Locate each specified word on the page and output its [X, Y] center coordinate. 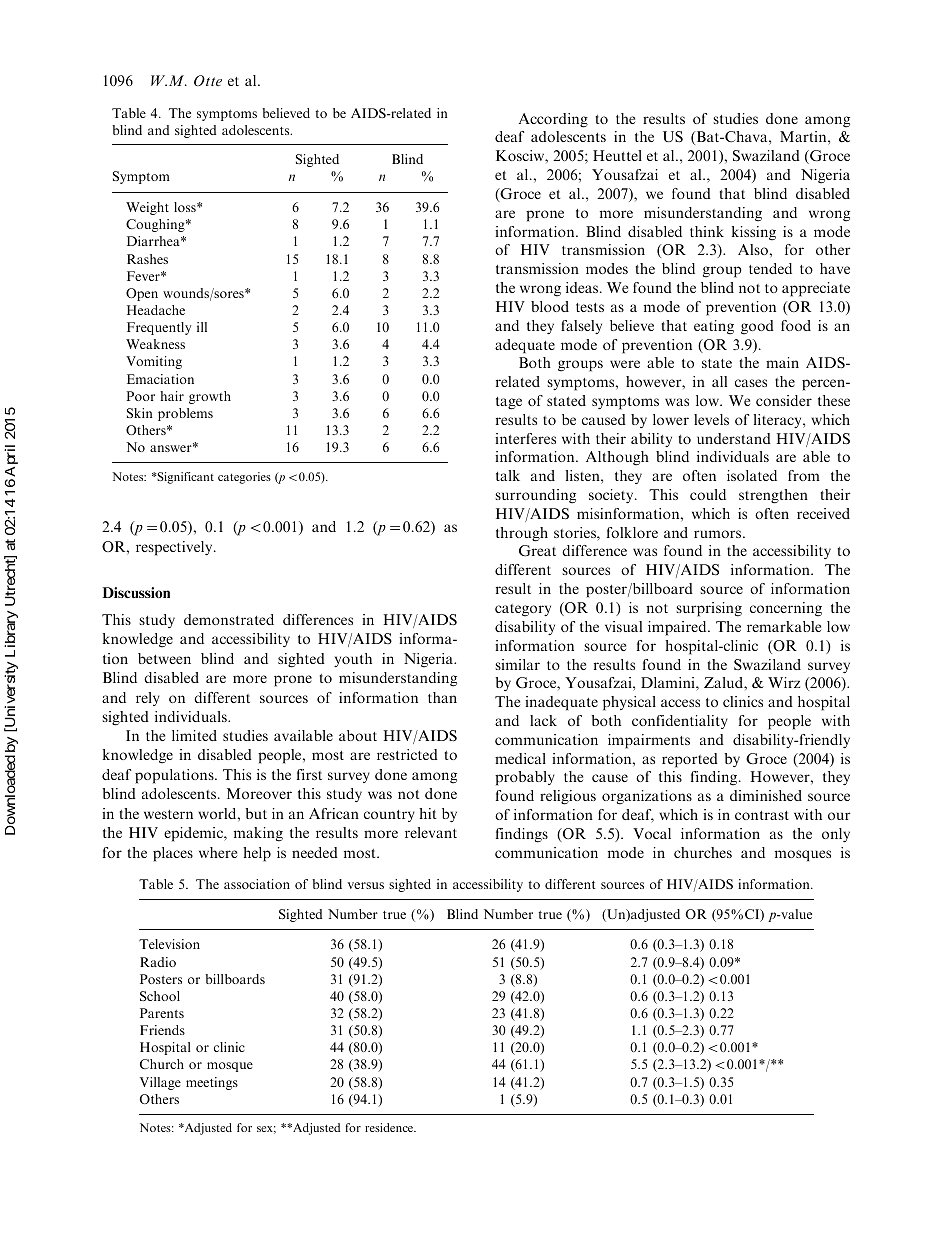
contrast [762, 815]
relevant [431, 832]
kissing [754, 233]
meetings [212, 1083]
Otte [208, 80]
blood [550, 306]
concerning [786, 609]
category [523, 610]
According [553, 120]
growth [210, 397]
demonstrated [229, 619]
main [782, 362]
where [218, 852]
